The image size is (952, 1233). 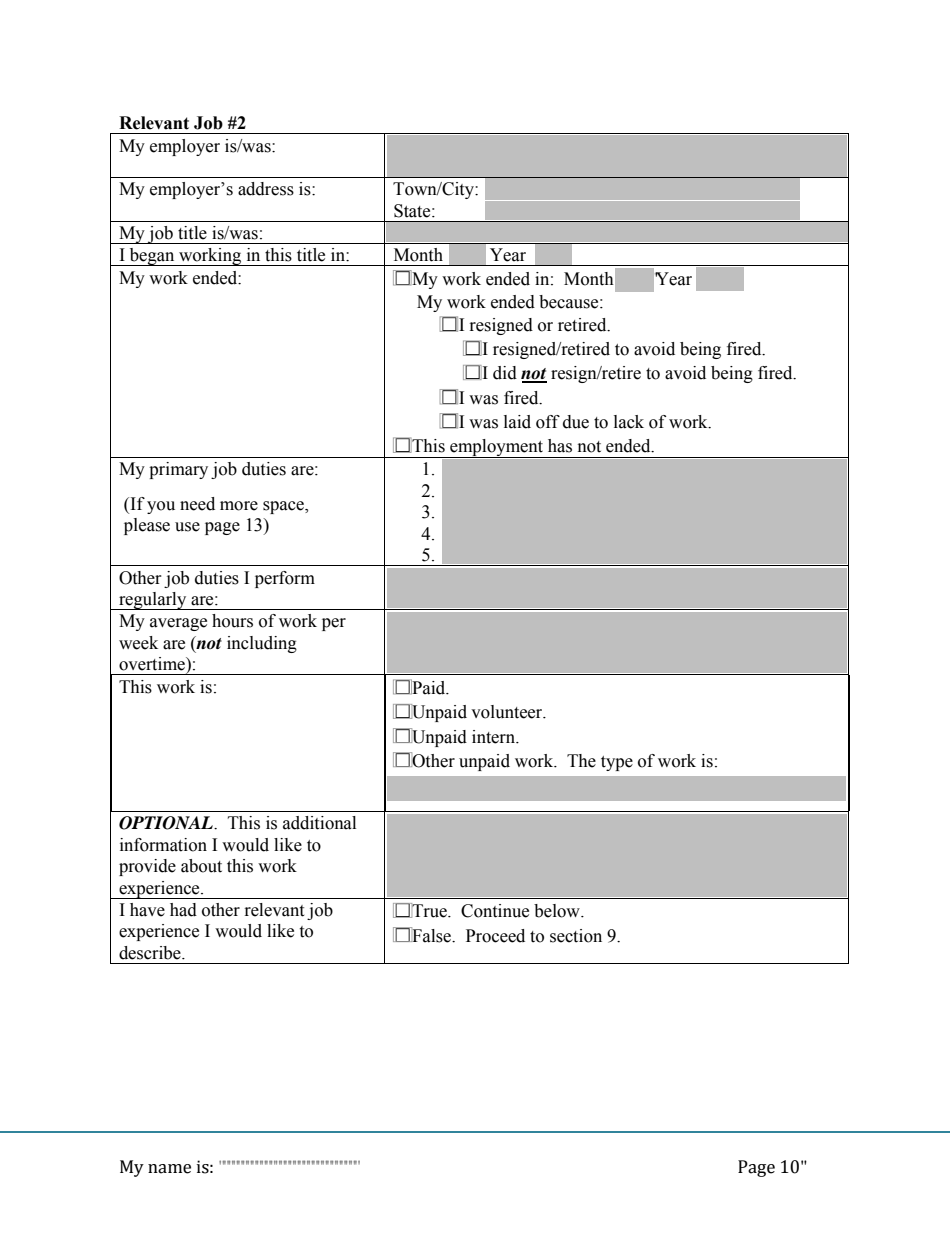 I want to click on has, so click(x=560, y=446).
